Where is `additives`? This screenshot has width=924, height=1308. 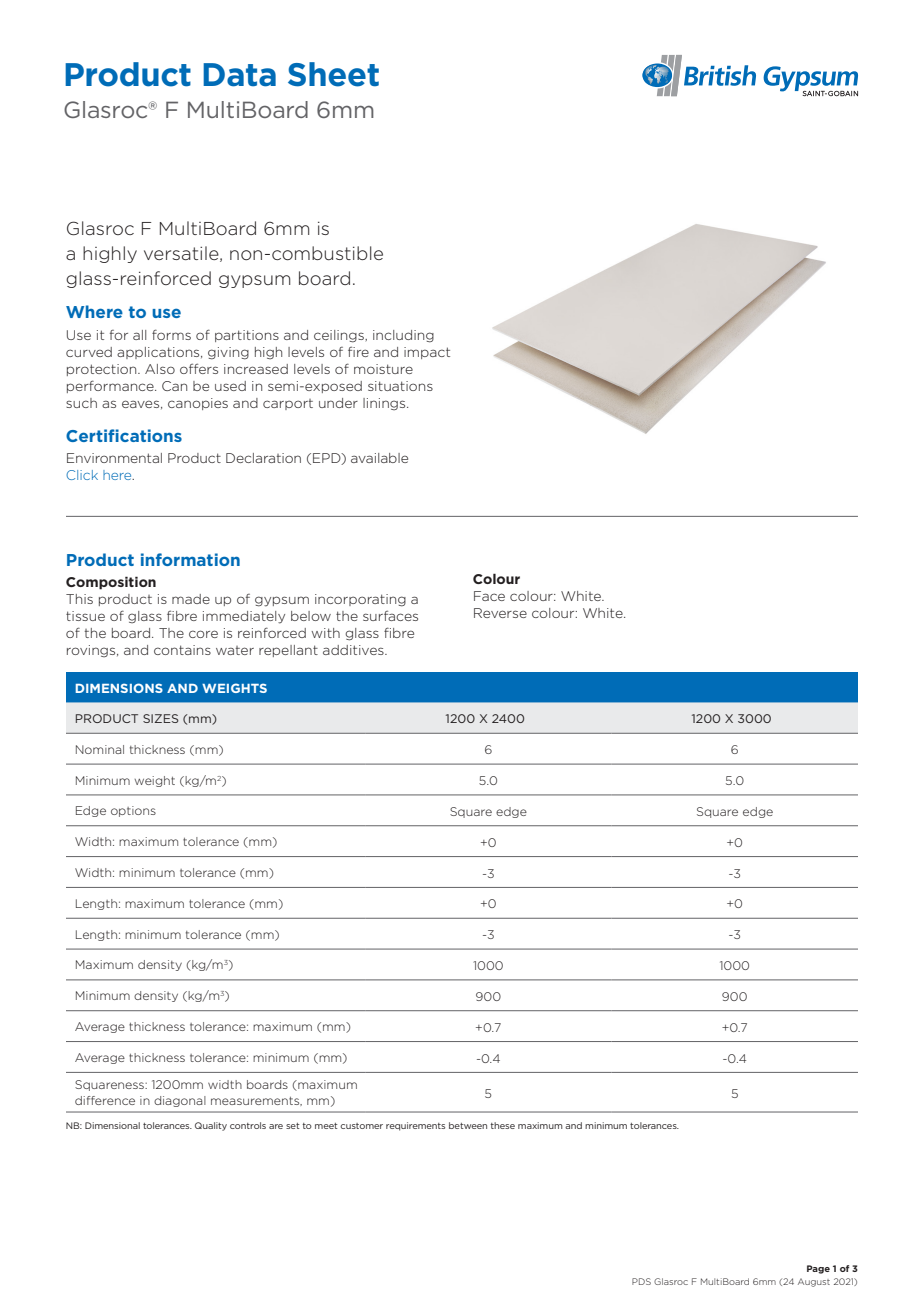 additives is located at coordinates (354, 650).
